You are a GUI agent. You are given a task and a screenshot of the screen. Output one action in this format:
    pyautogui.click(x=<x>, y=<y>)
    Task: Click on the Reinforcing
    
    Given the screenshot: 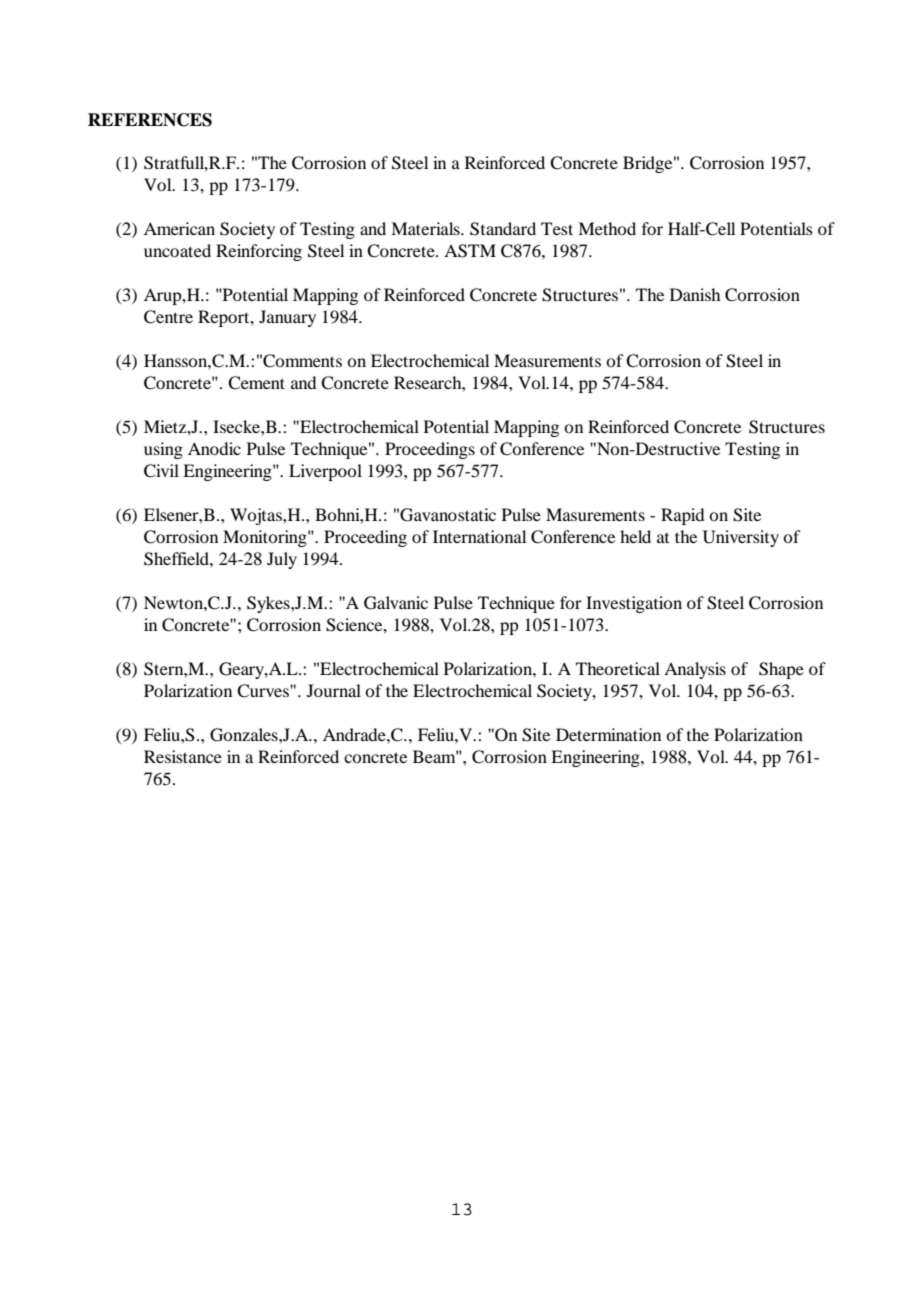 What is the action you would take?
    pyautogui.click(x=259, y=252)
